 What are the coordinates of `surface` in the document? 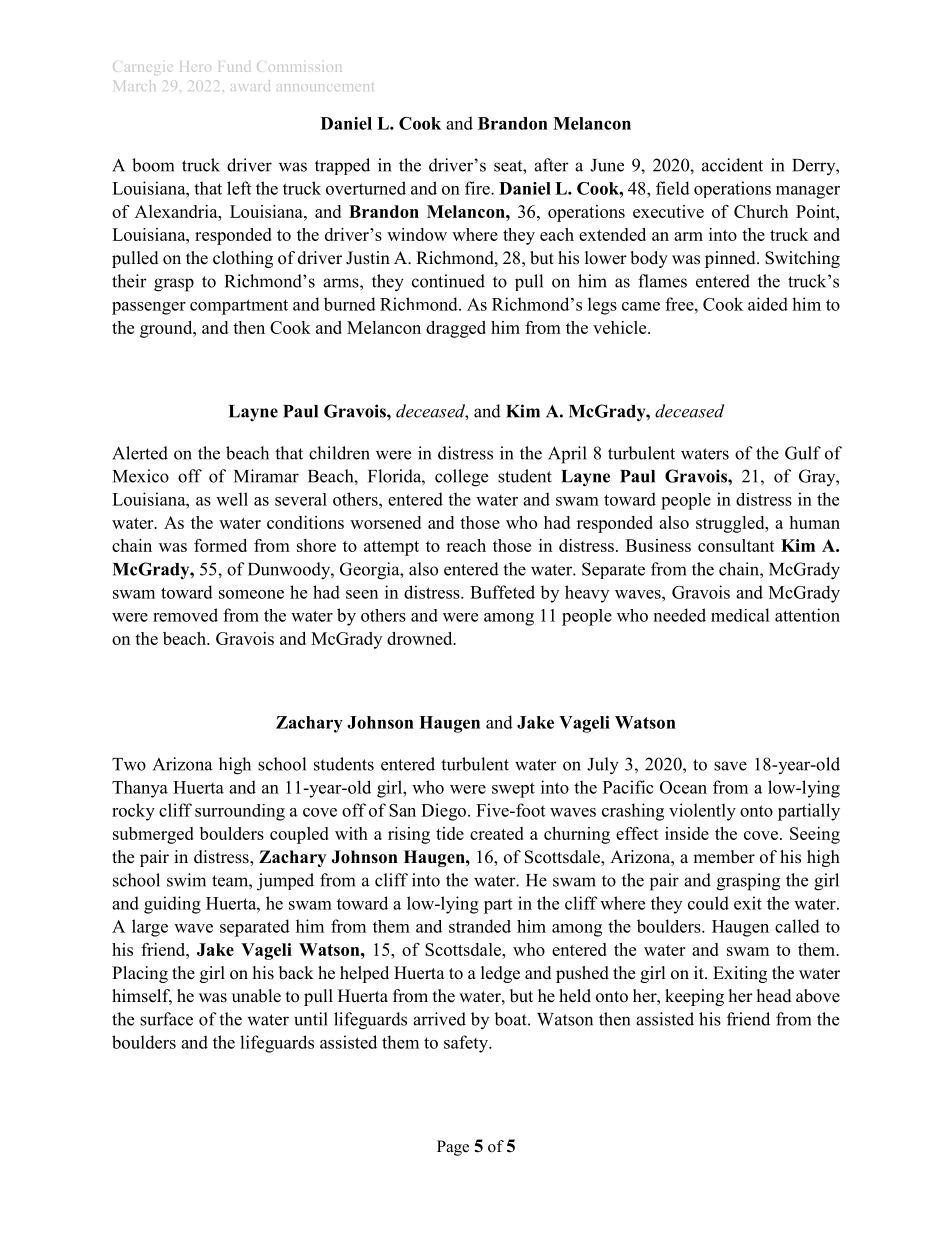 It's located at (166, 1019).
